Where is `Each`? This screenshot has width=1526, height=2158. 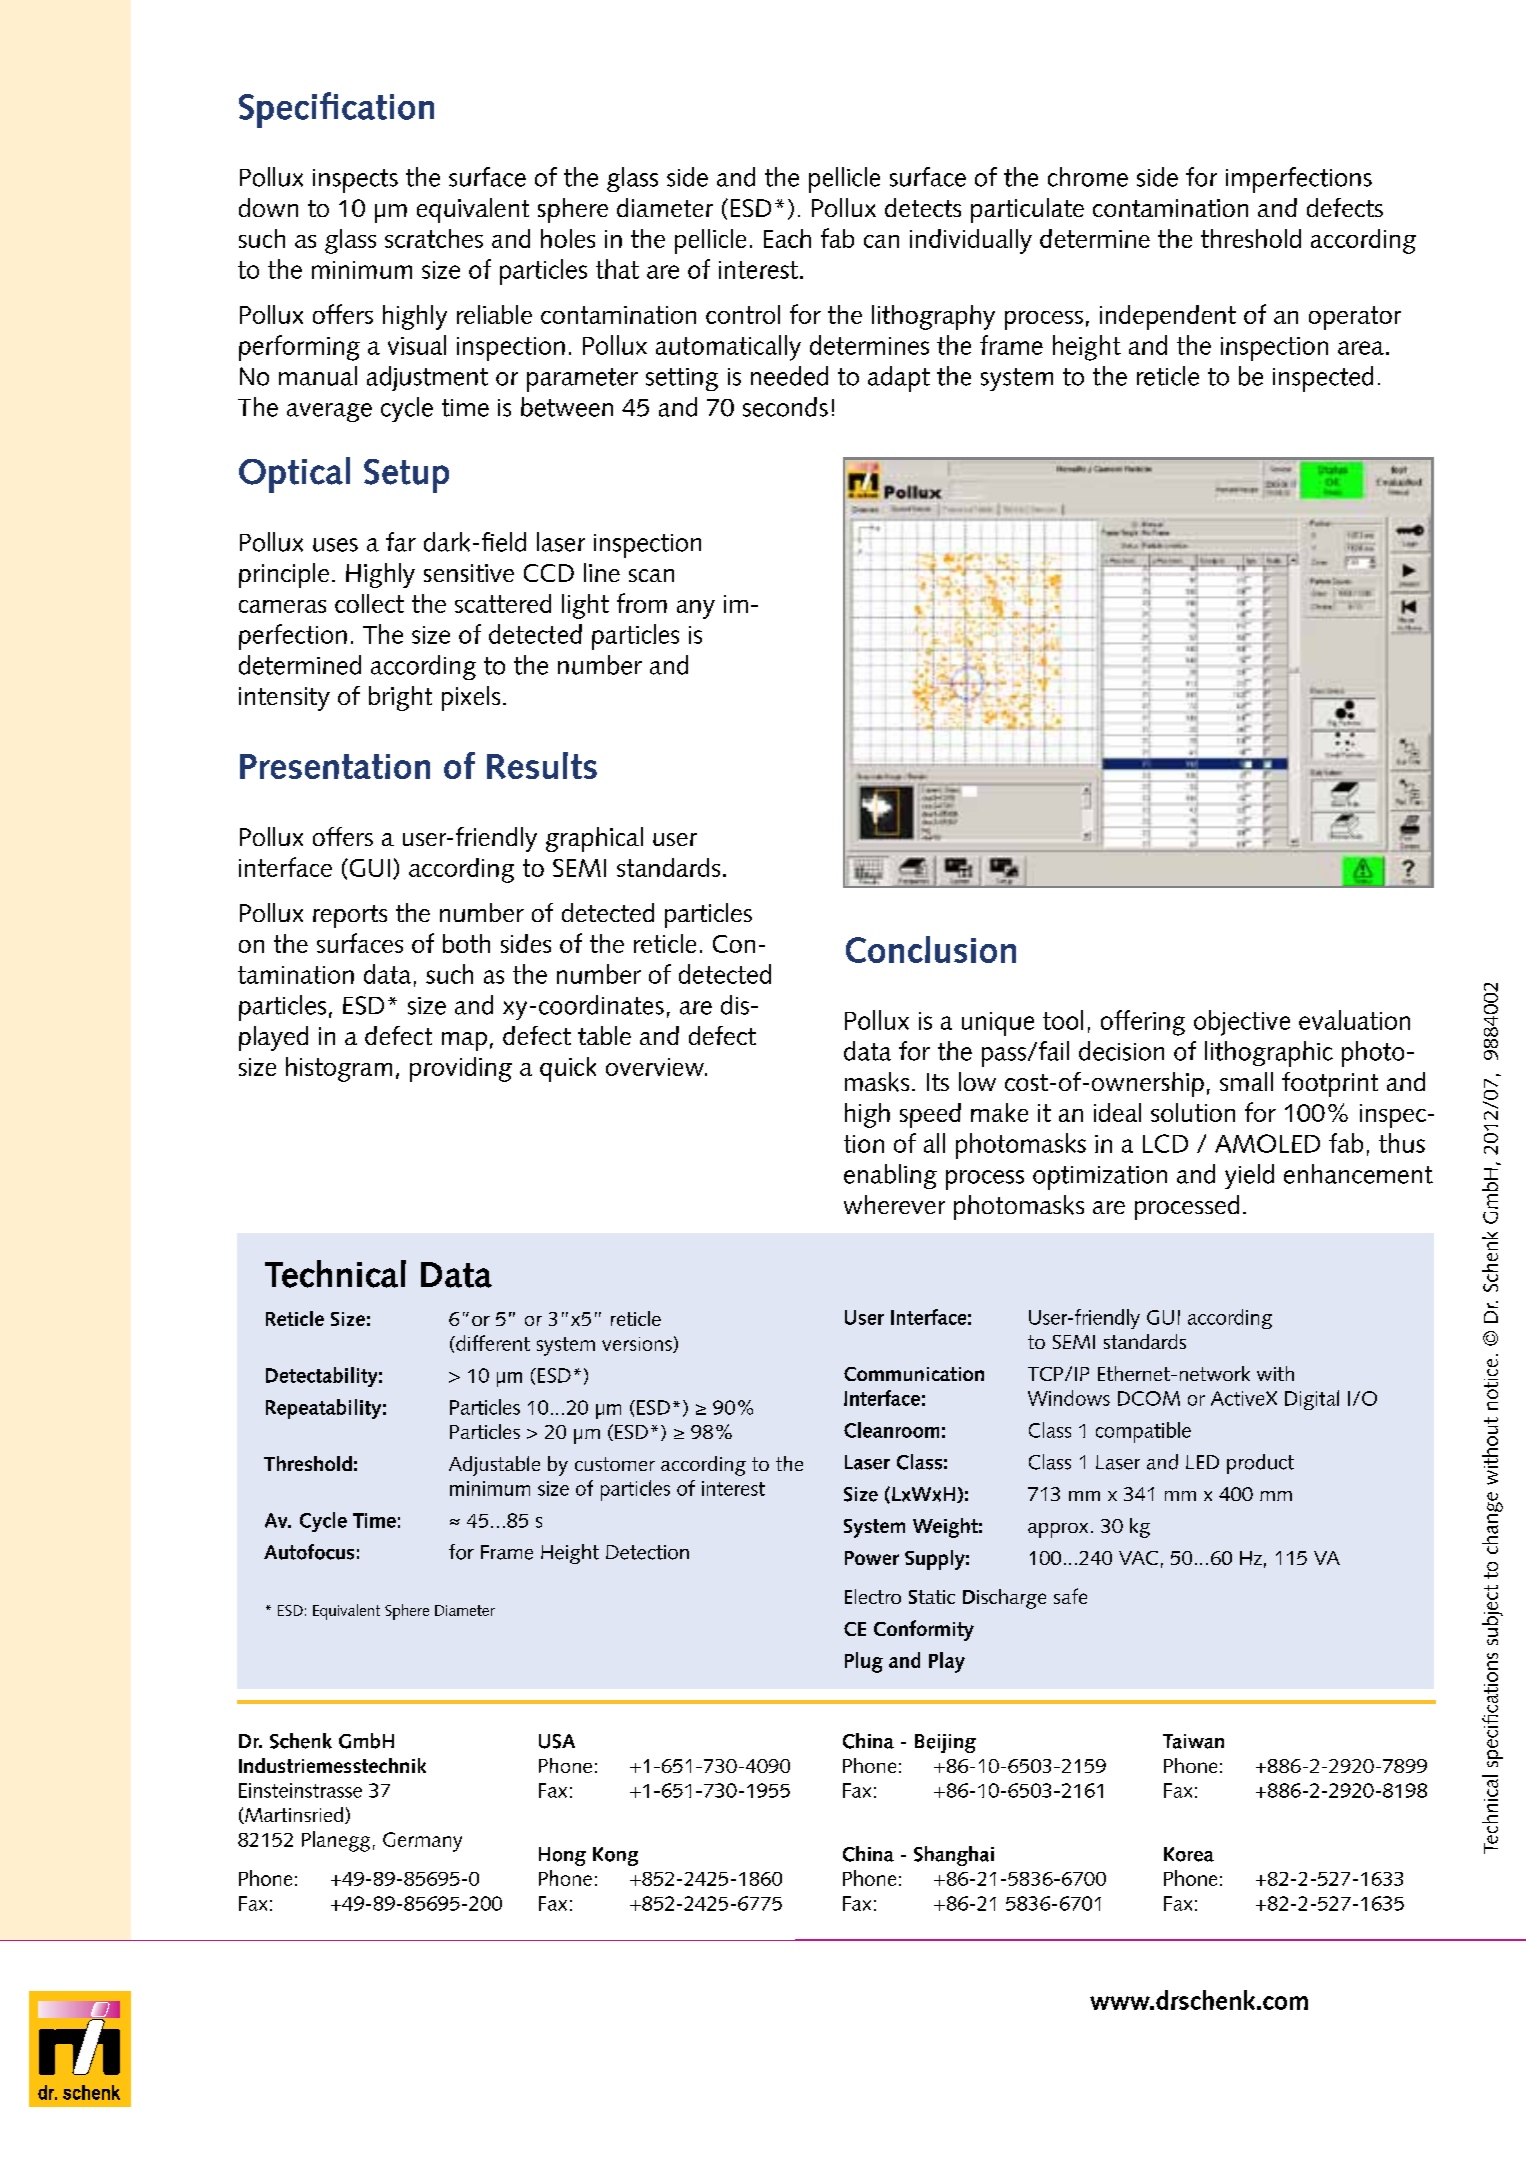 Each is located at coordinates (787, 238).
